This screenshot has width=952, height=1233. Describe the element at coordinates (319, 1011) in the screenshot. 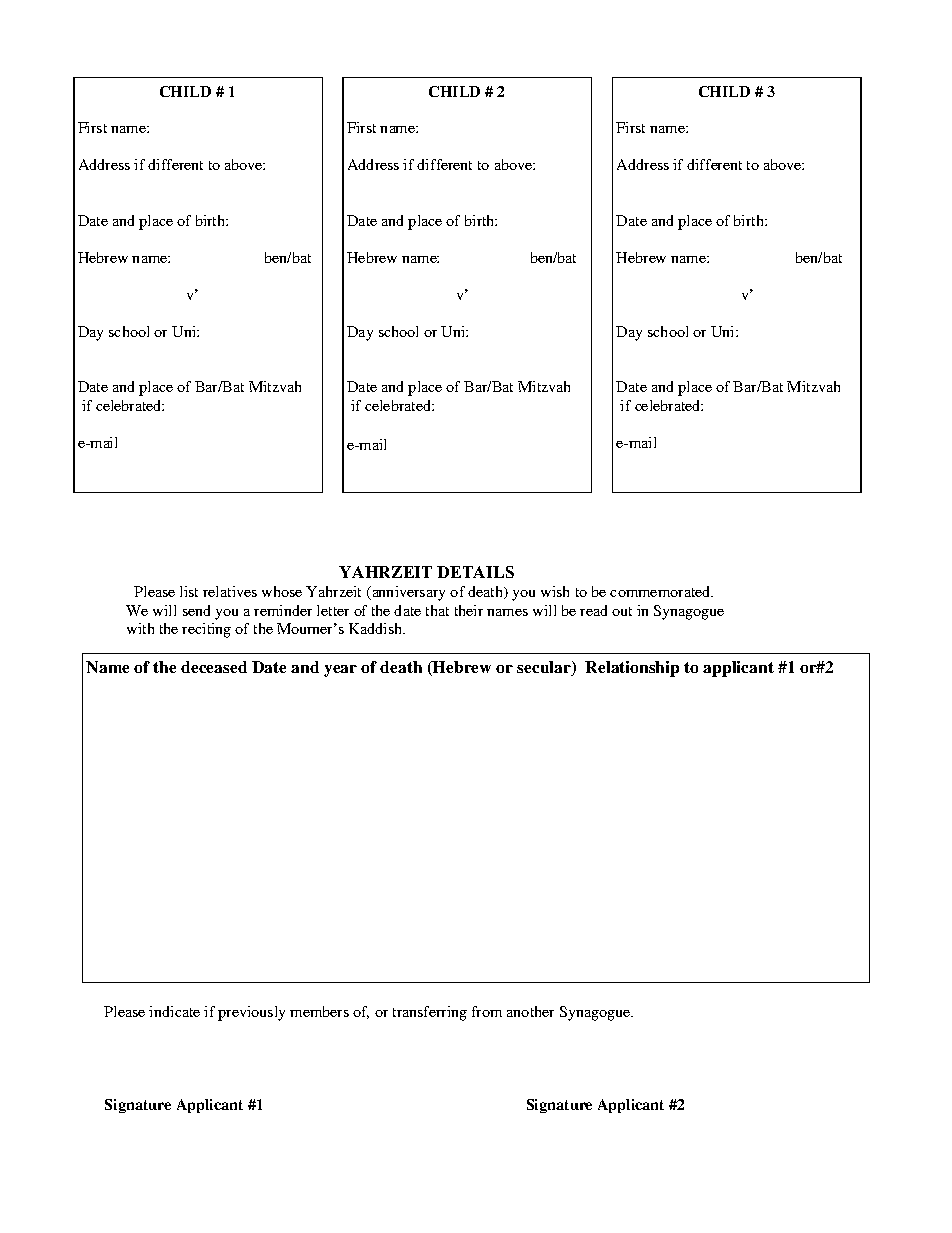

I see `members` at that location.
